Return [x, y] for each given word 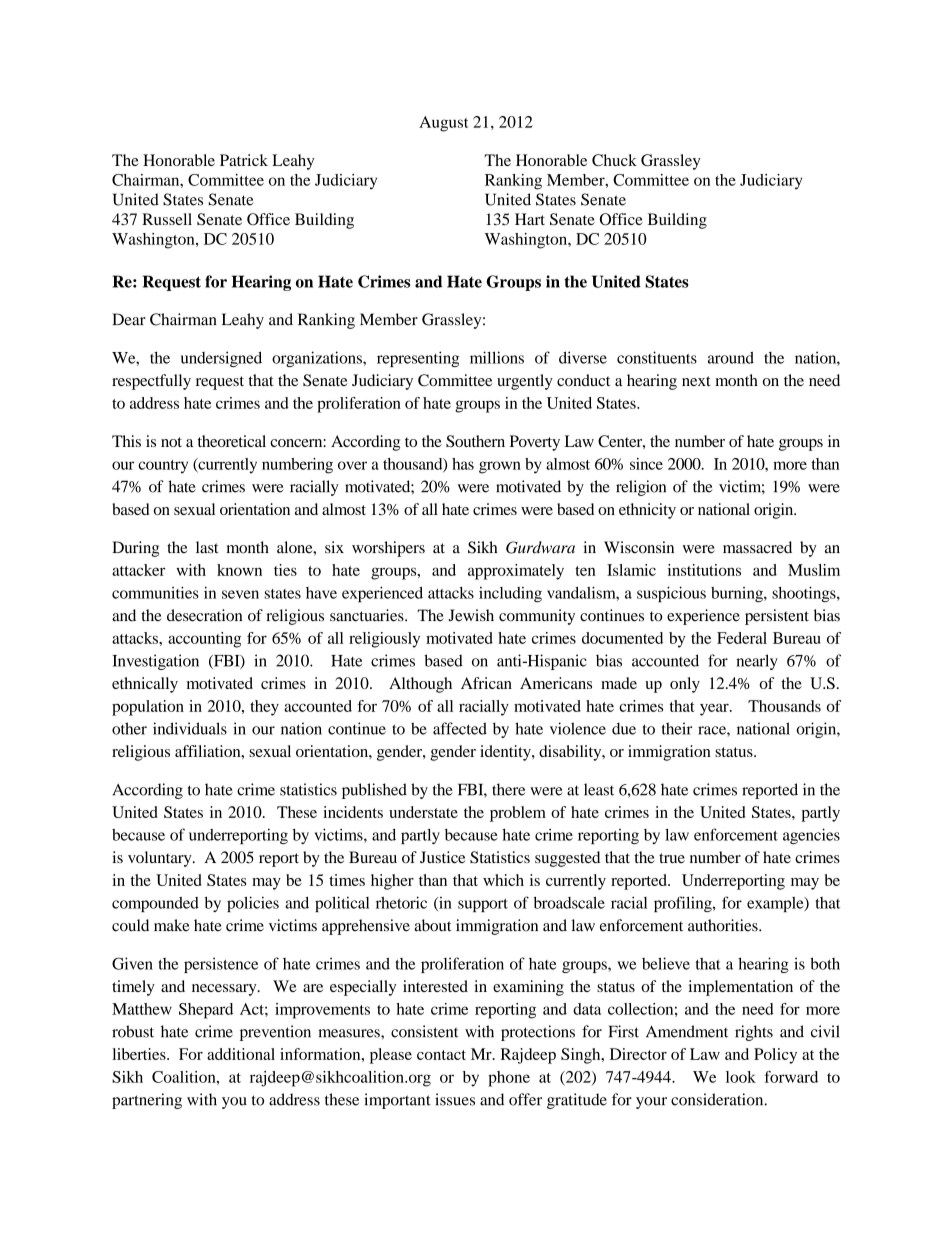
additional [241, 1054]
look [741, 1077]
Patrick [244, 160]
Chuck [614, 160]
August [444, 124]
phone [509, 1079]
